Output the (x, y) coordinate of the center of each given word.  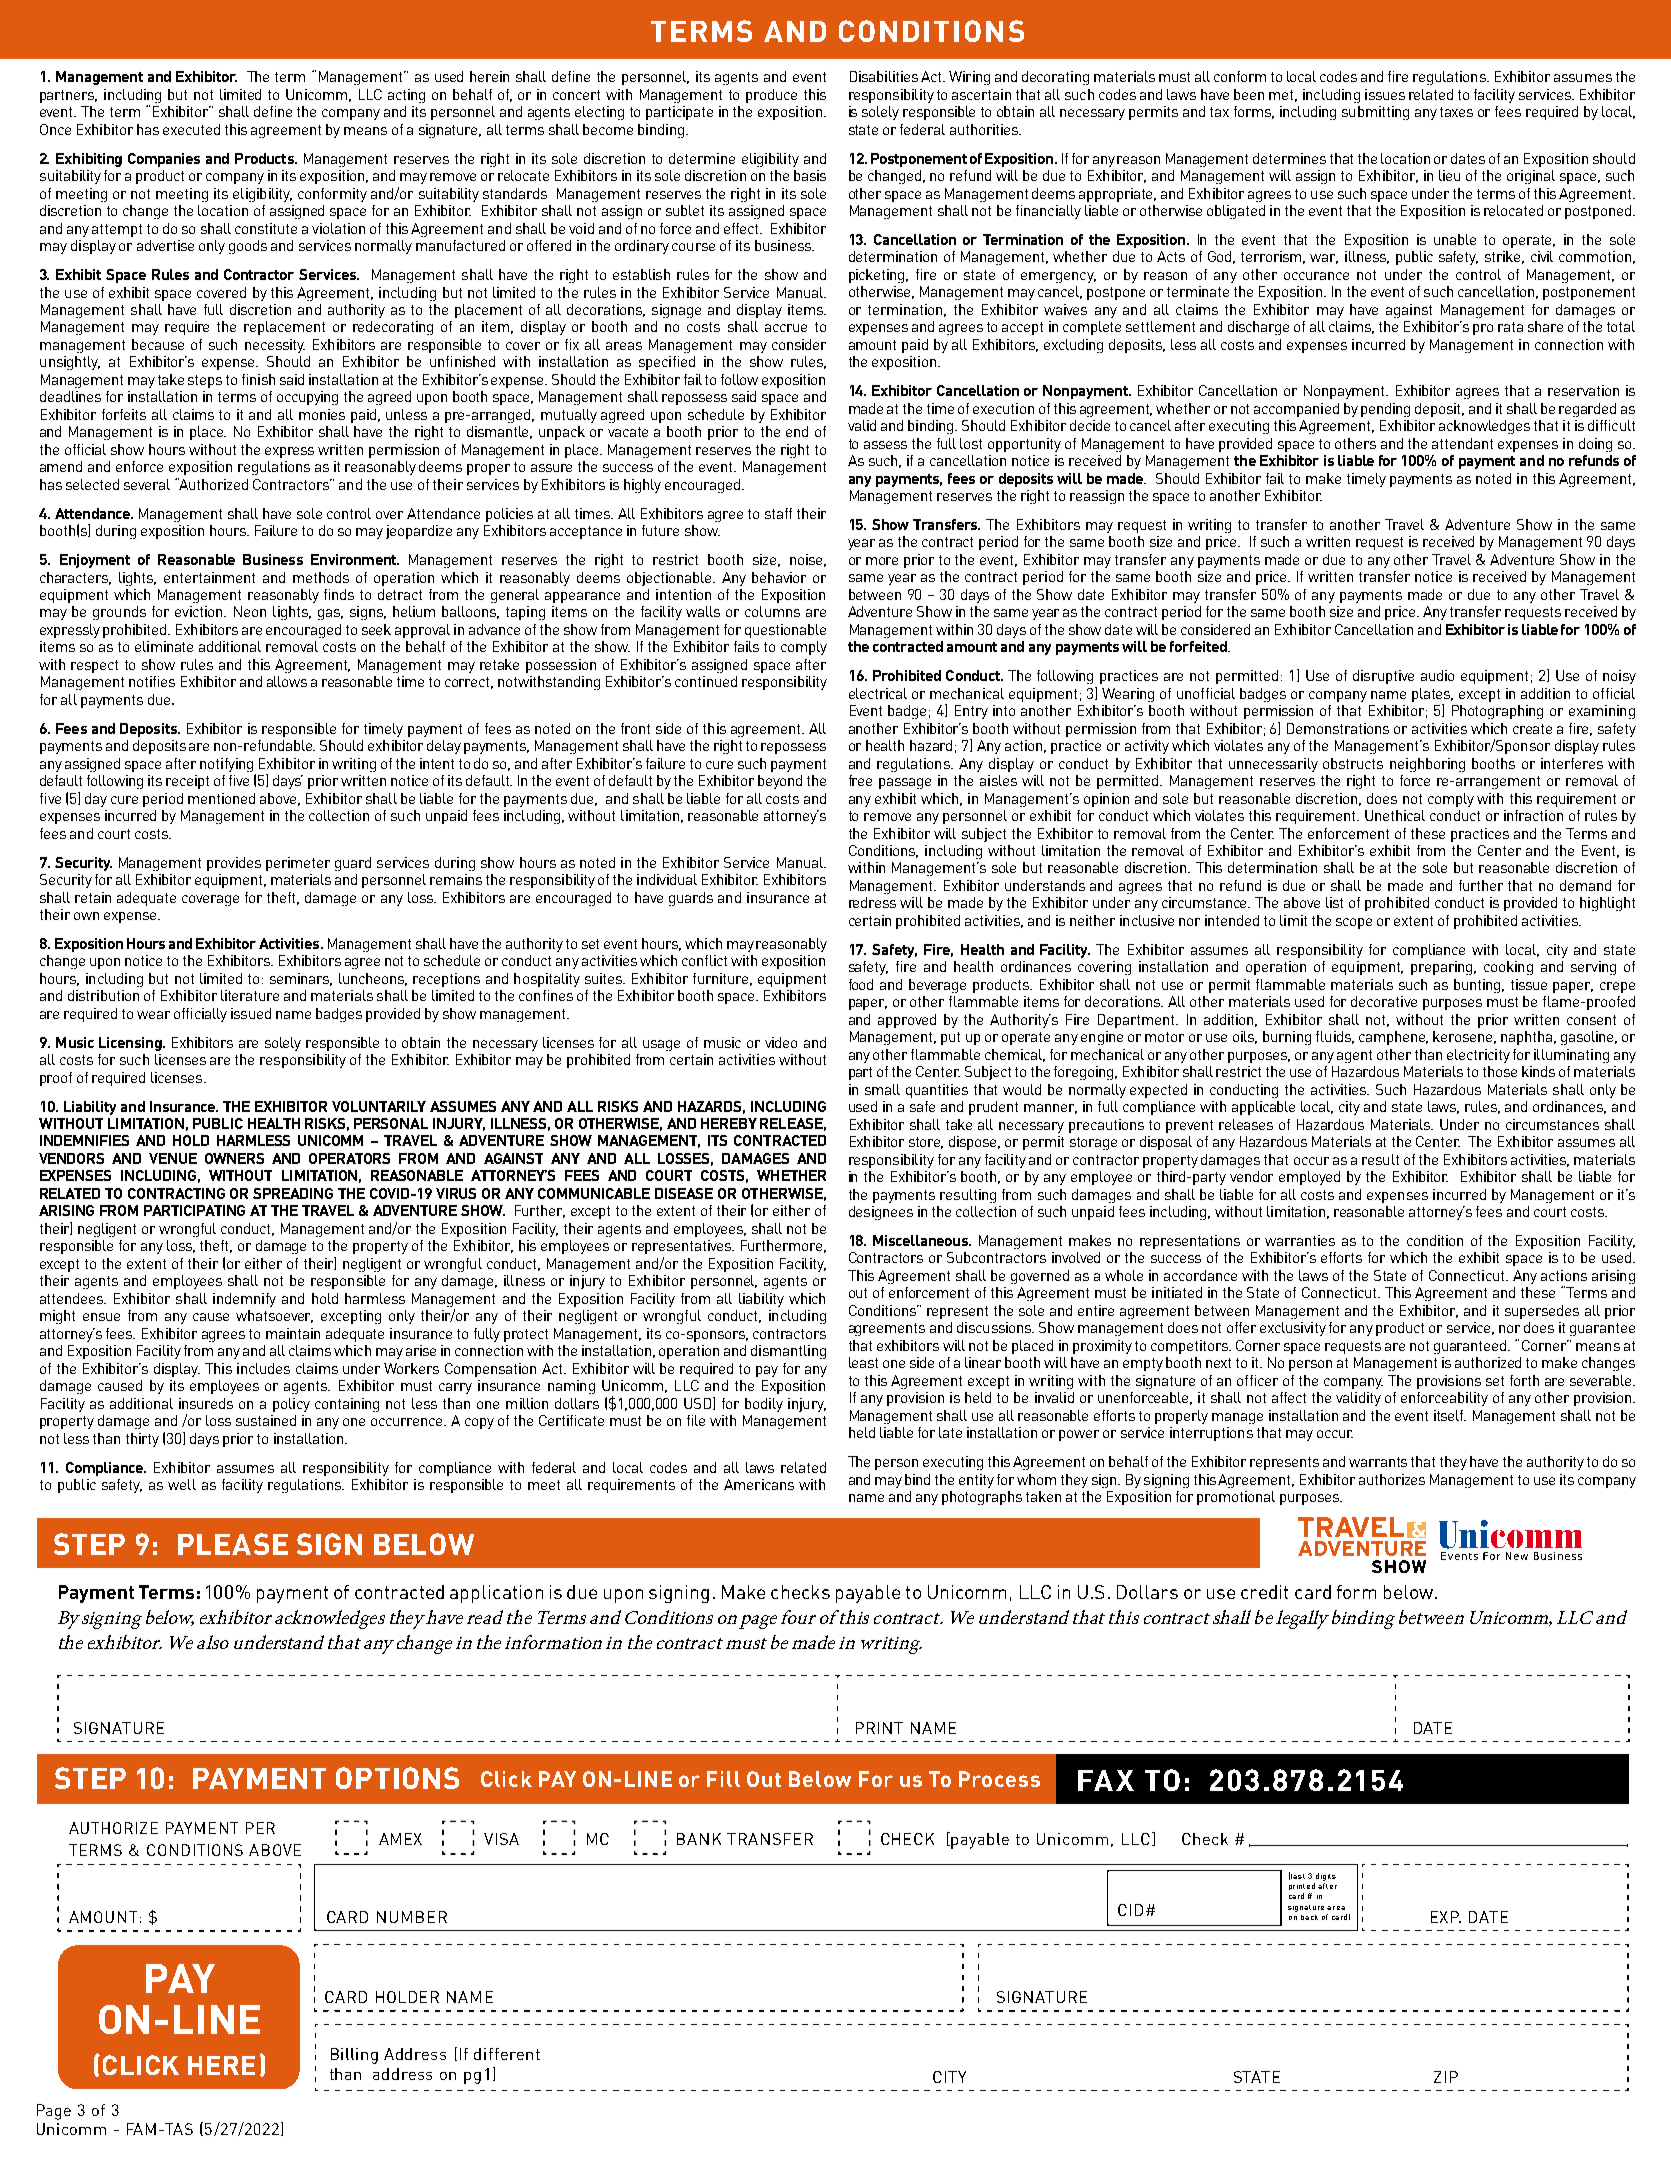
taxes (1456, 112)
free (860, 780)
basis (810, 175)
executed (191, 129)
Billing (354, 2056)
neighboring (1427, 765)
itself (1450, 1415)
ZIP (1446, 2077)
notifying (228, 766)
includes (263, 1368)
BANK (699, 1839)
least (863, 1362)
